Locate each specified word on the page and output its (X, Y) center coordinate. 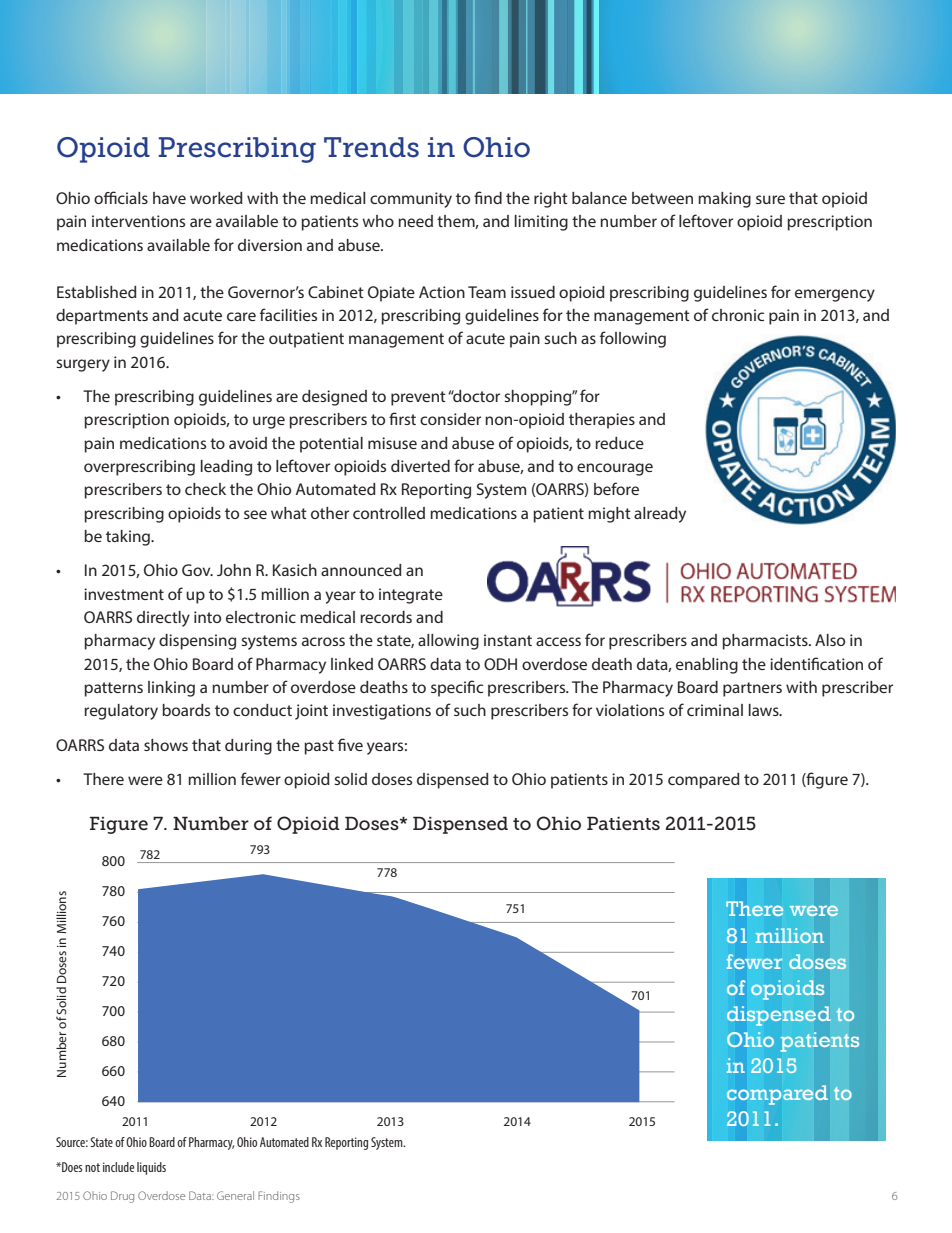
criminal (715, 710)
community (411, 200)
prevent (418, 398)
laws (765, 710)
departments (102, 317)
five (350, 744)
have (169, 198)
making (724, 200)
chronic (738, 315)
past (319, 747)
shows (166, 745)
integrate (411, 596)
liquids (151, 1168)
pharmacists (766, 642)
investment (124, 594)
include (119, 1167)
